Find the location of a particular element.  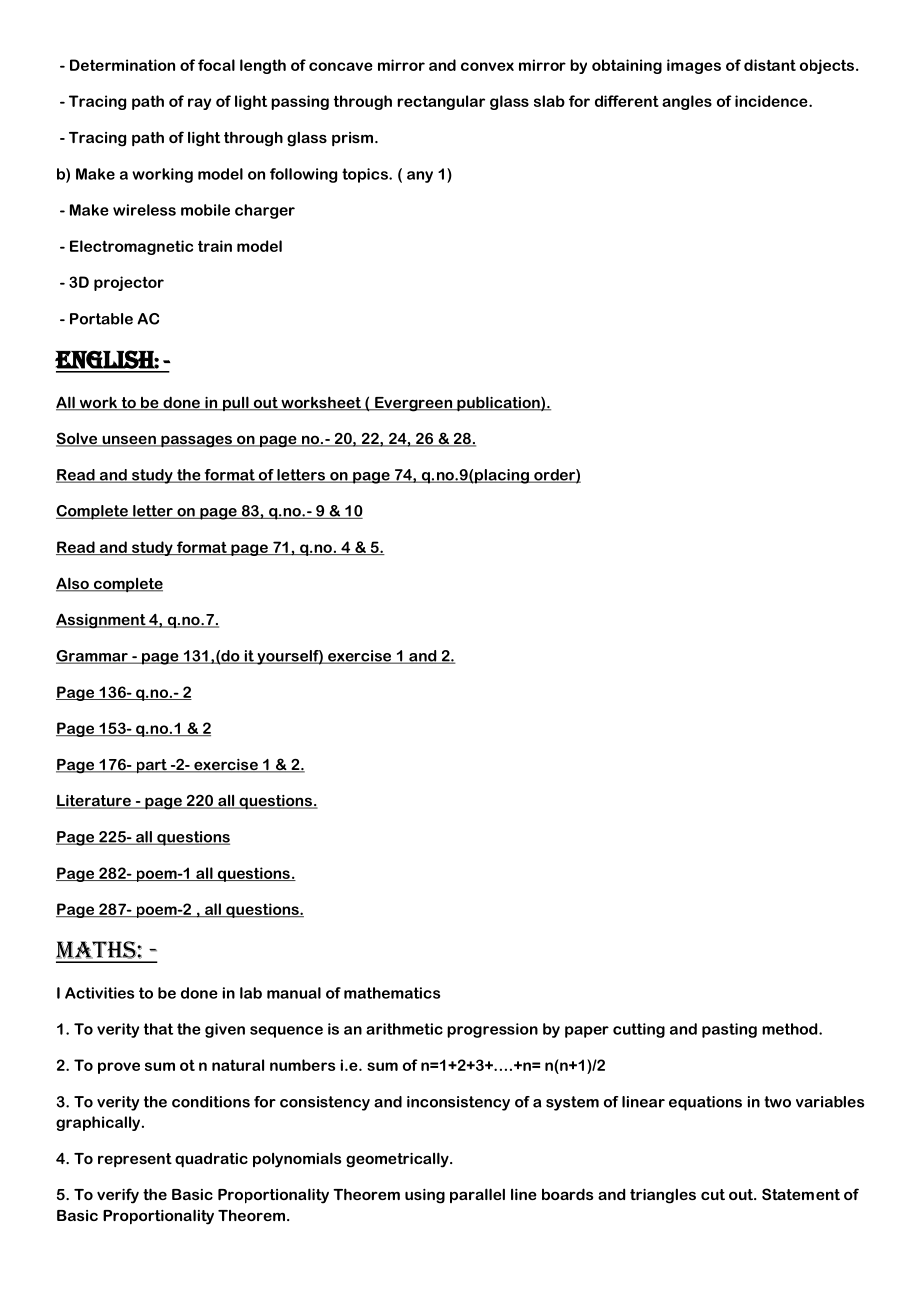

Literature is located at coordinates (94, 801).
